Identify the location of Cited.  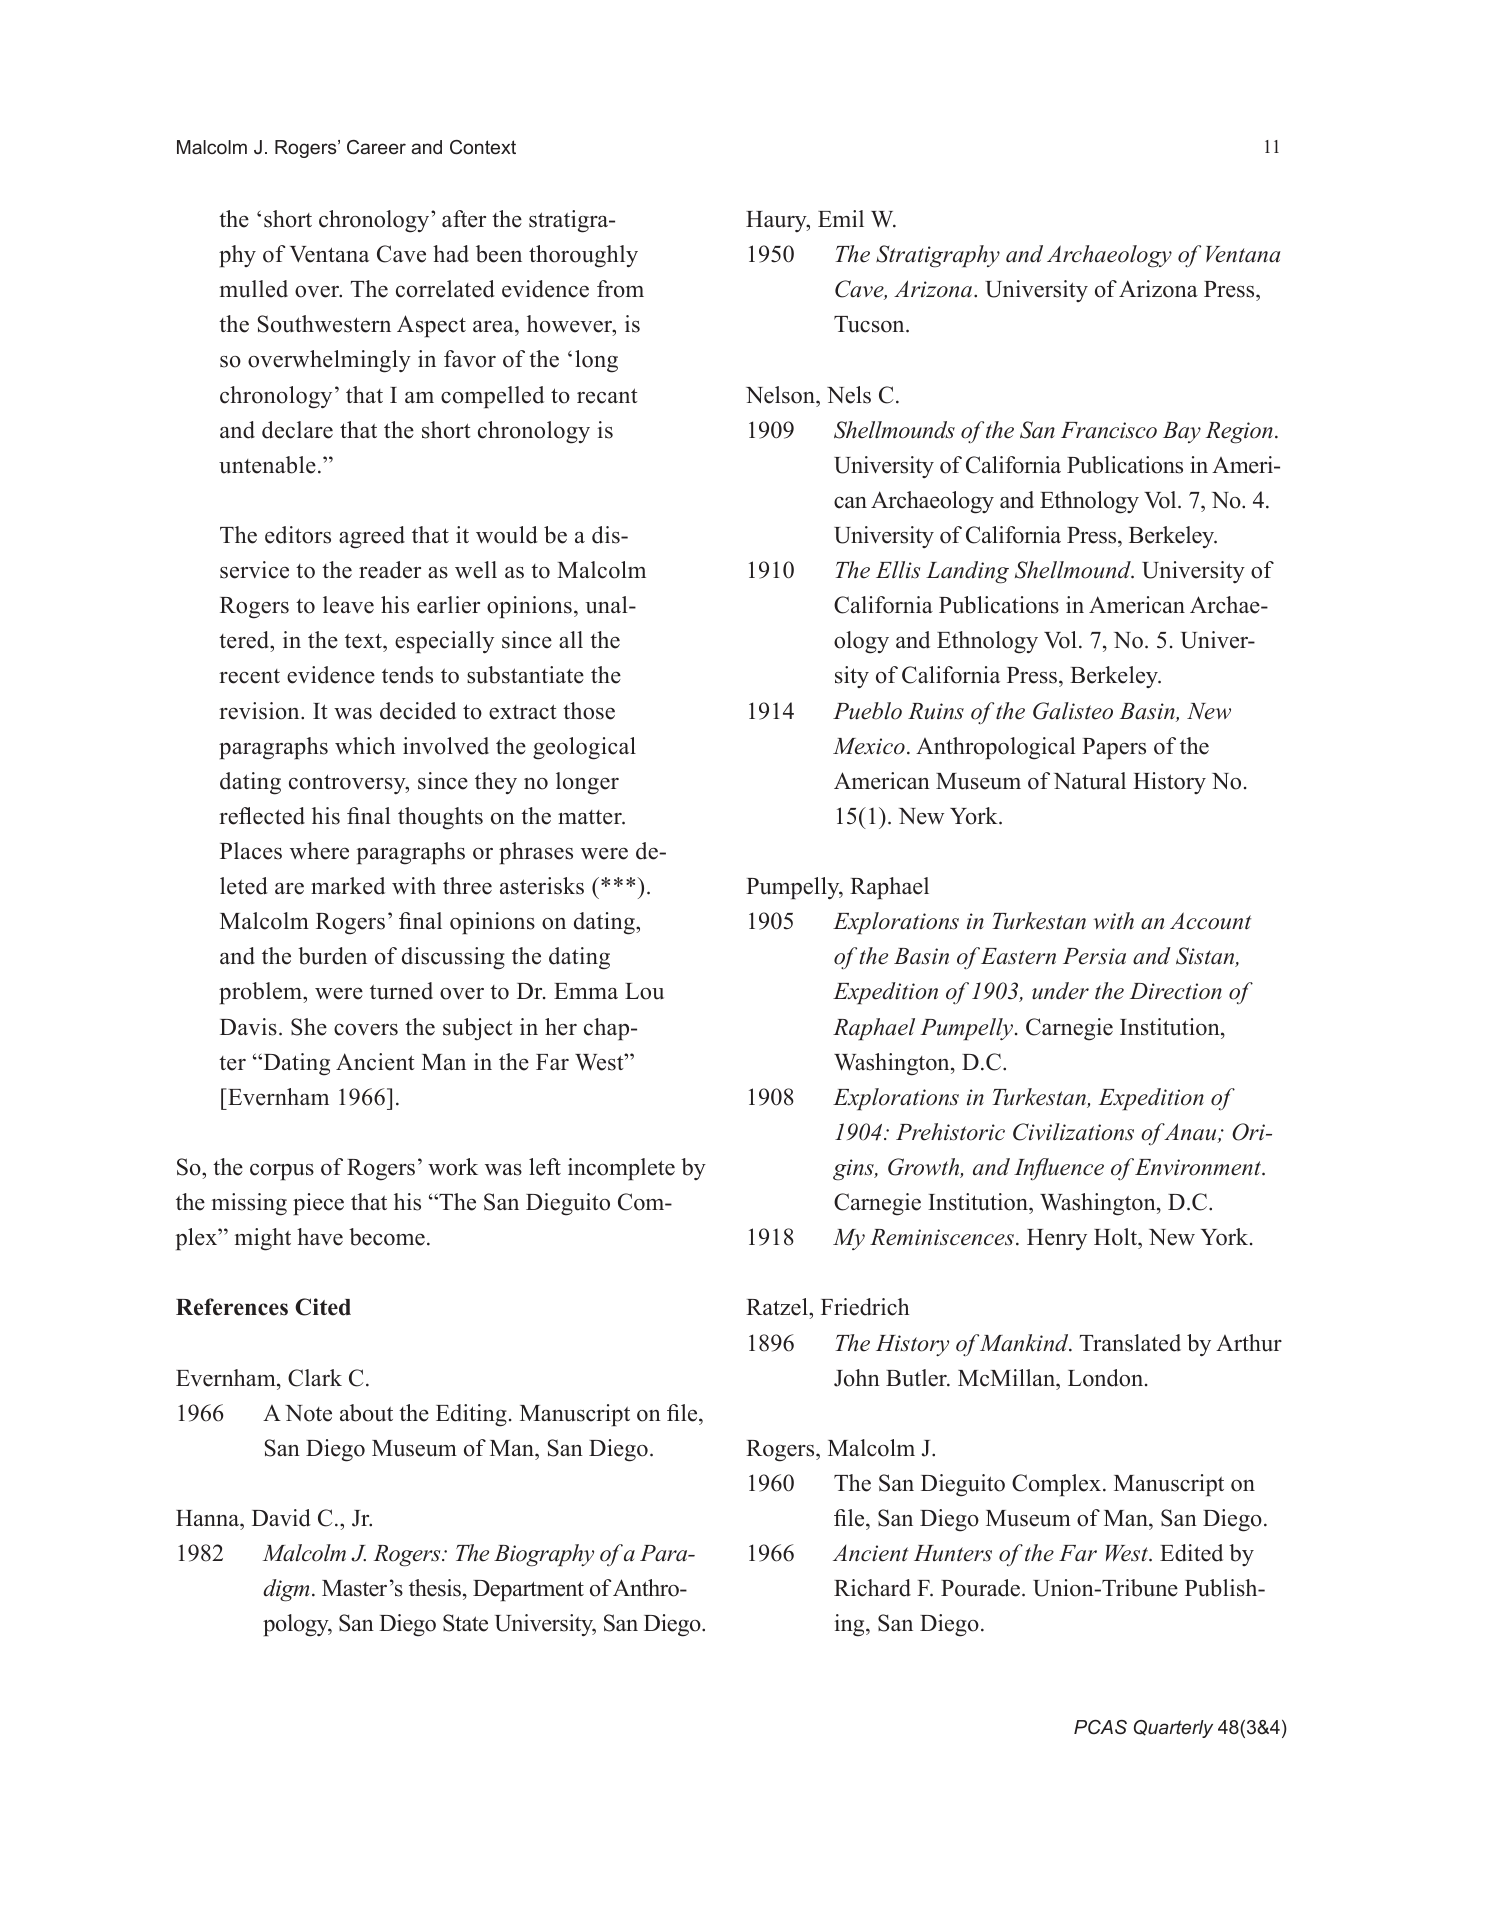
(323, 1307).
